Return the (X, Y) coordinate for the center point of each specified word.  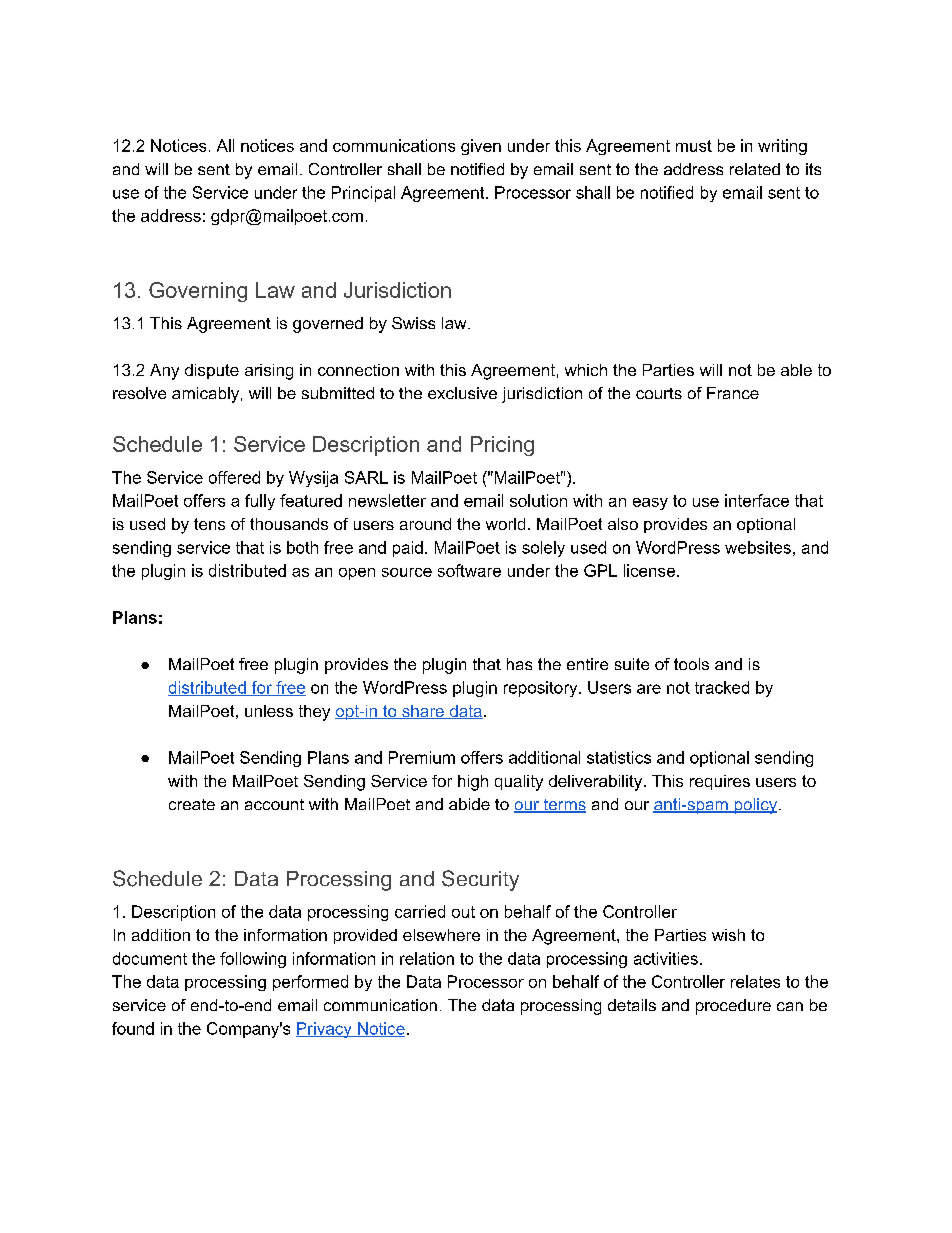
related (755, 169)
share (423, 712)
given (481, 147)
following (253, 960)
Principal (363, 194)
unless (269, 711)
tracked (722, 687)
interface (757, 500)
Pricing (502, 446)
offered (234, 477)
